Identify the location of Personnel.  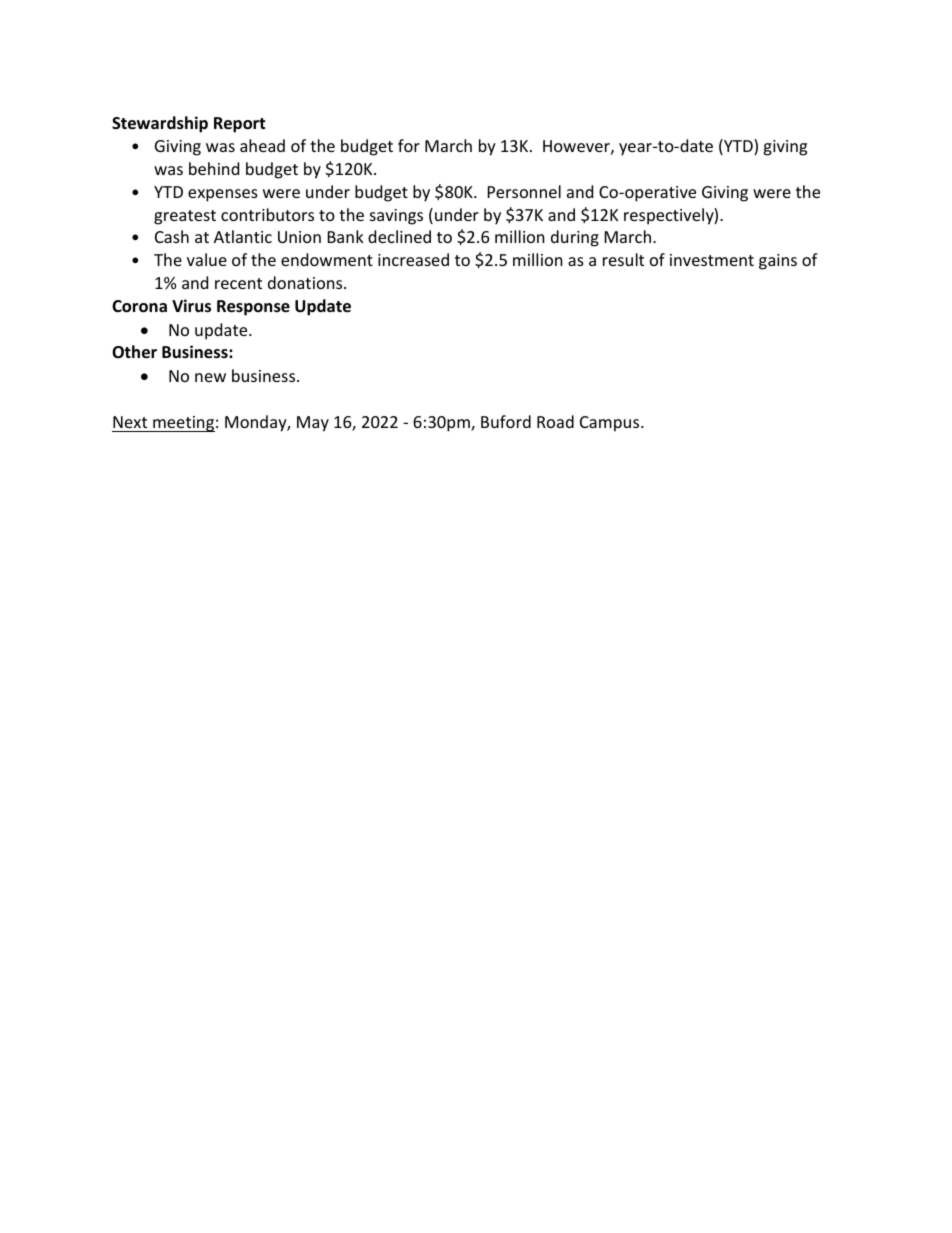
(524, 191).
